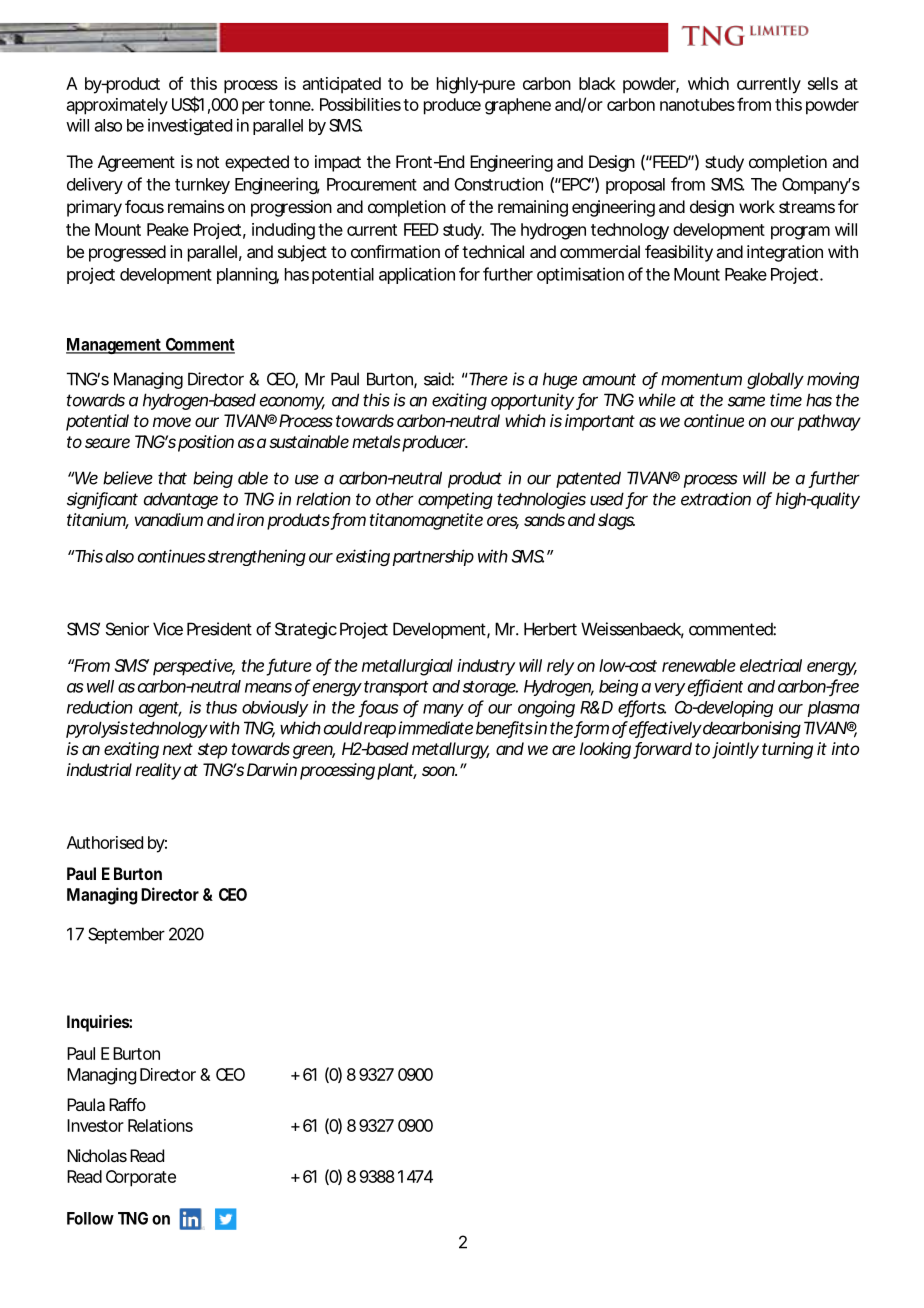 This screenshot has height=1308, width=924. I want to click on industry, so click(486, 667).
